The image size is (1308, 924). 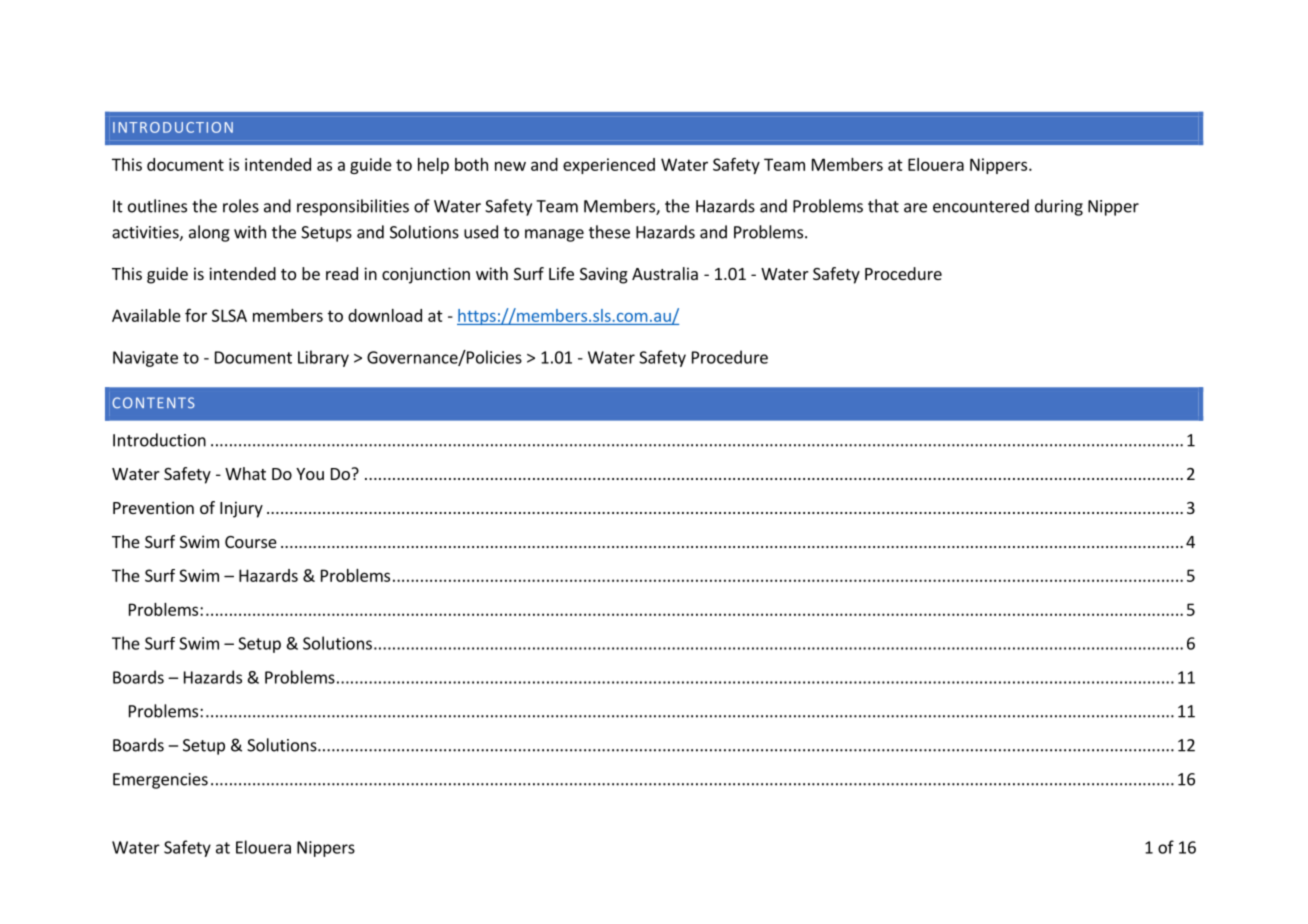 What do you see at coordinates (609, 166) in the image?
I see `experienced` at bounding box center [609, 166].
